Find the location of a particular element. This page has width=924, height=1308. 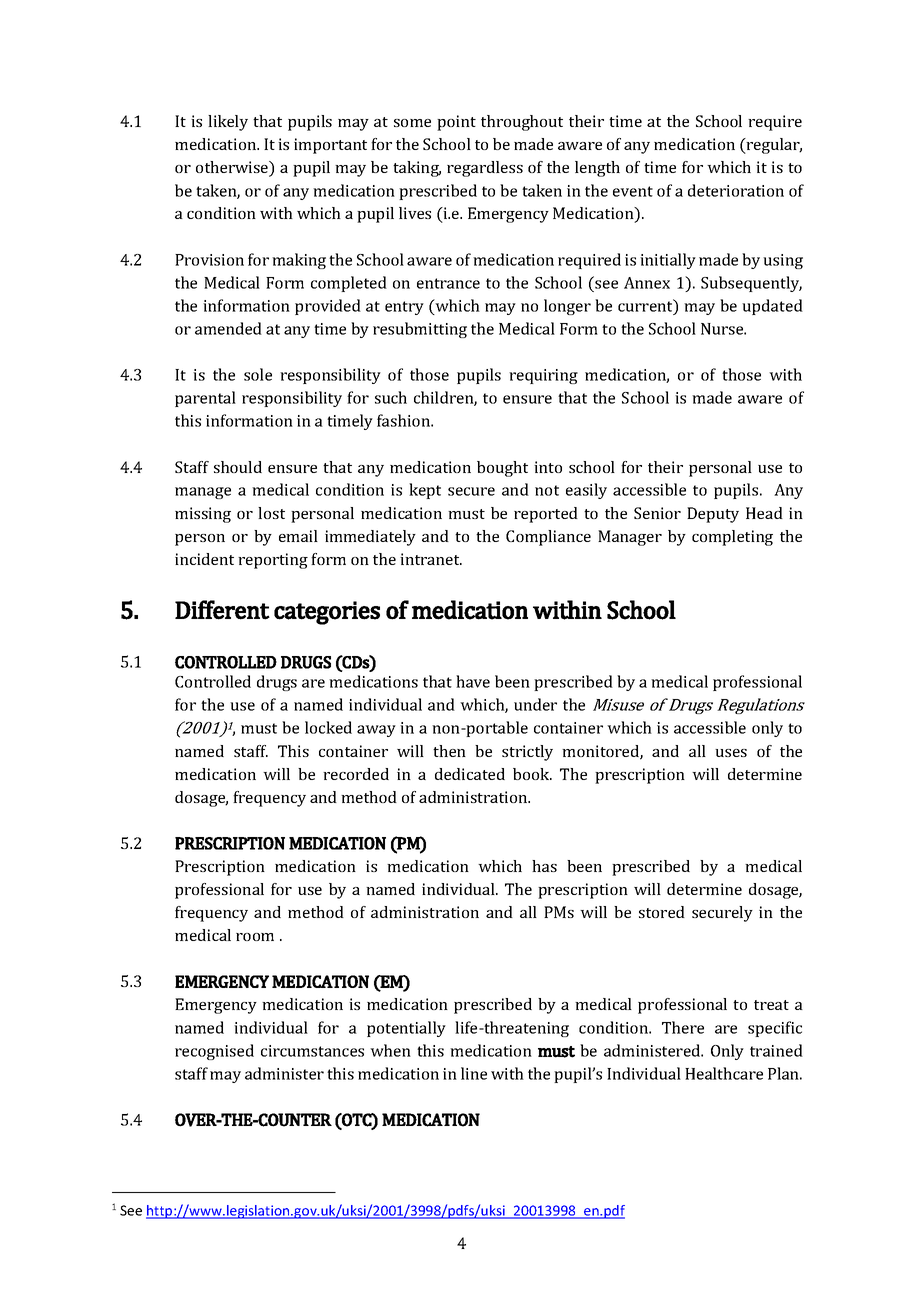

deterioration is located at coordinates (736, 190).
